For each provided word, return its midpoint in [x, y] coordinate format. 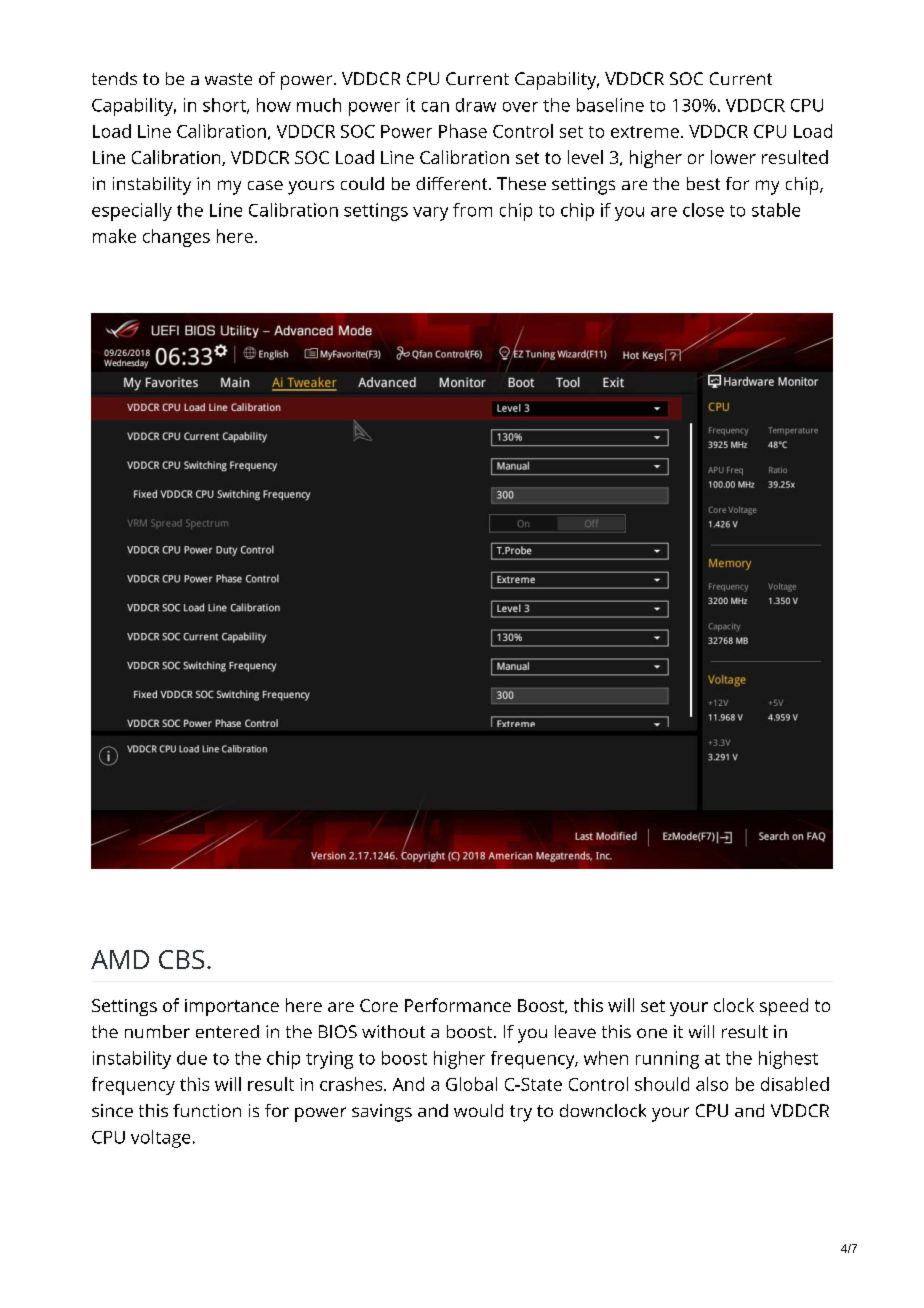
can [435, 107]
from [472, 210]
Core [379, 1005]
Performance [458, 1005]
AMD [120, 959]
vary [430, 214]
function [207, 1110]
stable [776, 210]
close [703, 210]
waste [228, 79]
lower [733, 157]
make [114, 236]
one [652, 1033]
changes [176, 238]
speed [784, 1007]
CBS [181, 959]
